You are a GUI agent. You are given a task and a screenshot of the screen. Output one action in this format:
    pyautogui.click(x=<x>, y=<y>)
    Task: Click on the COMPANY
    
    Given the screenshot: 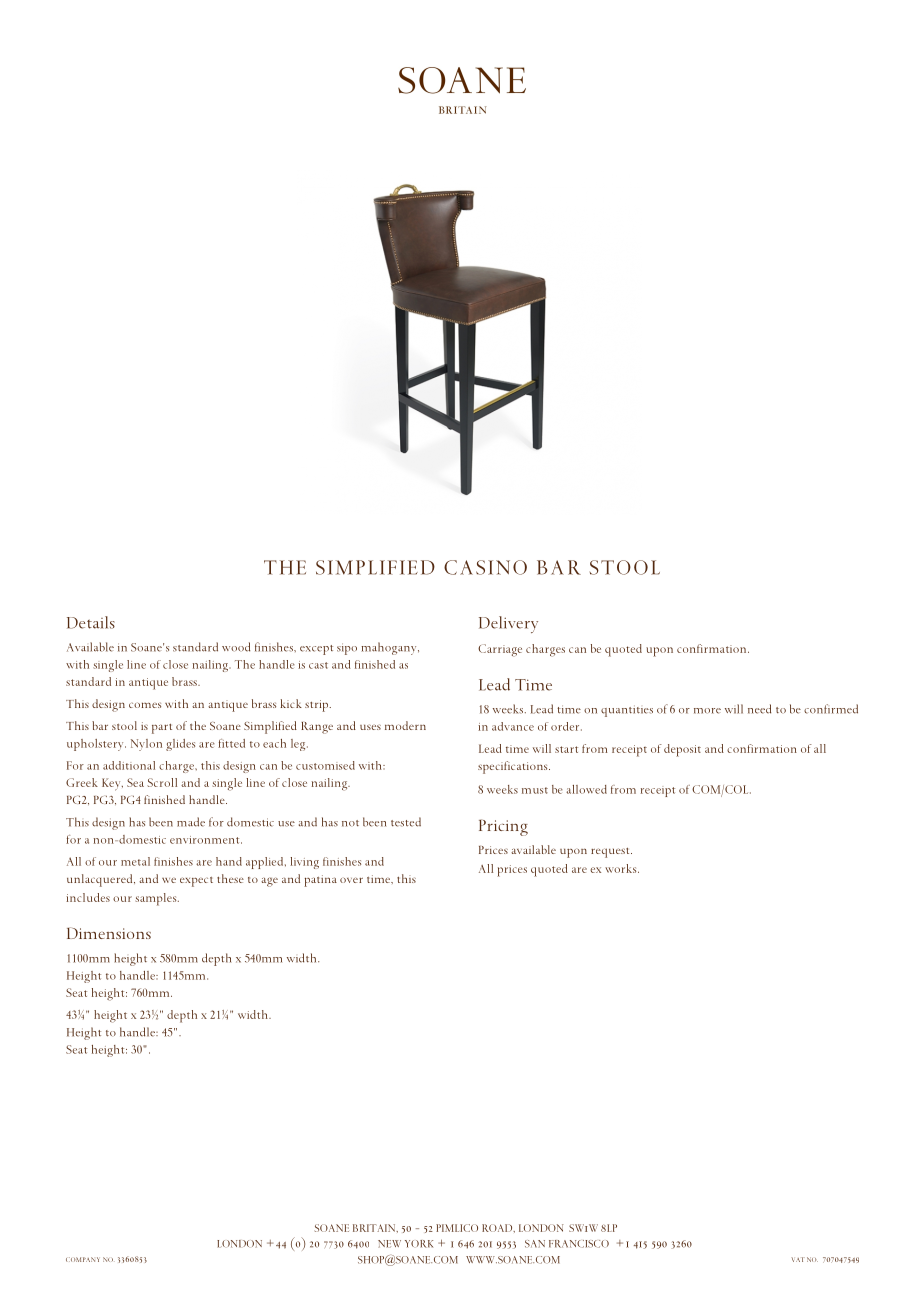 What is the action you would take?
    pyautogui.click(x=82, y=1259)
